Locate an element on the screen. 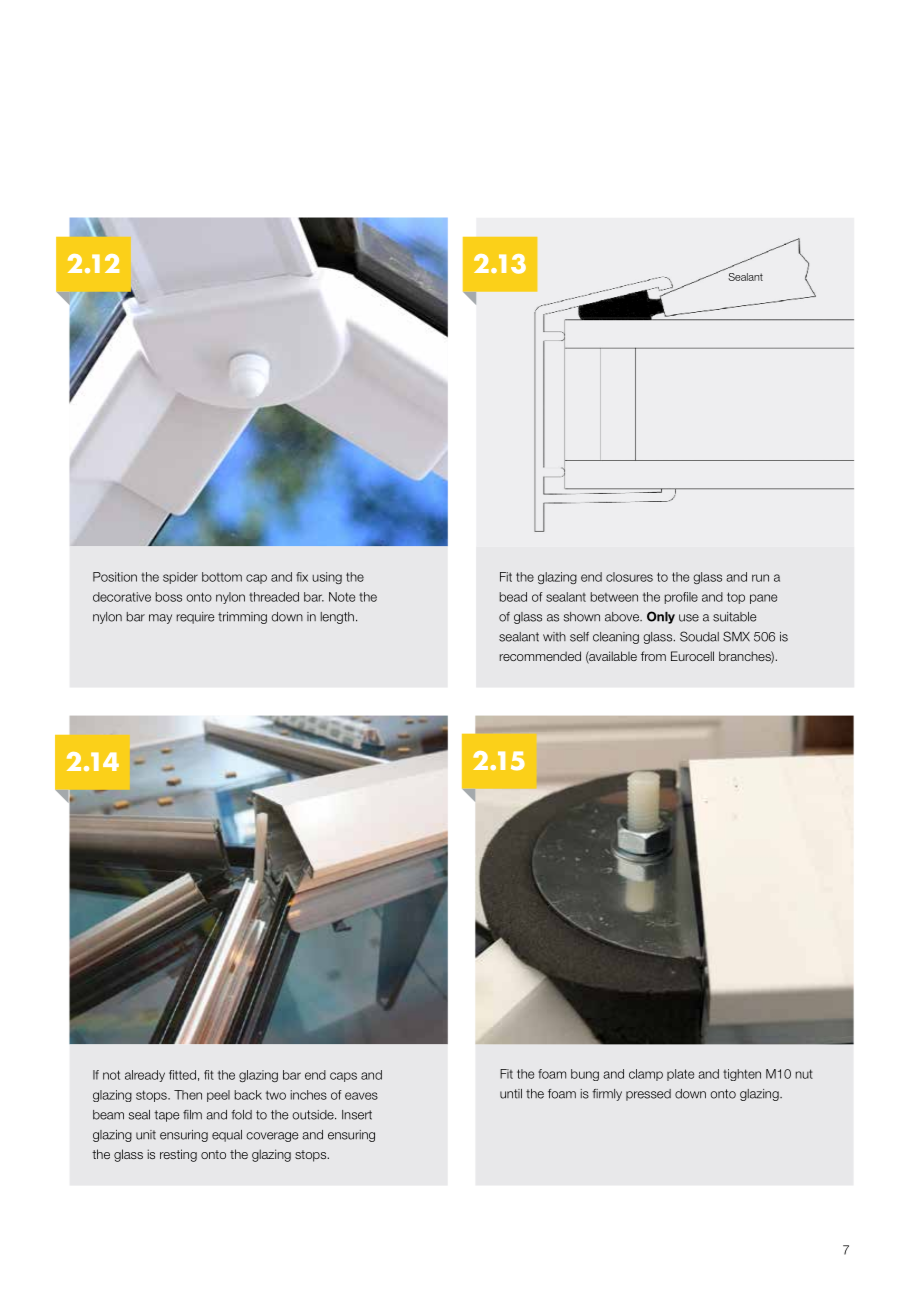 The height and width of the screenshot is (1308, 924). may is located at coordinates (160, 619).
